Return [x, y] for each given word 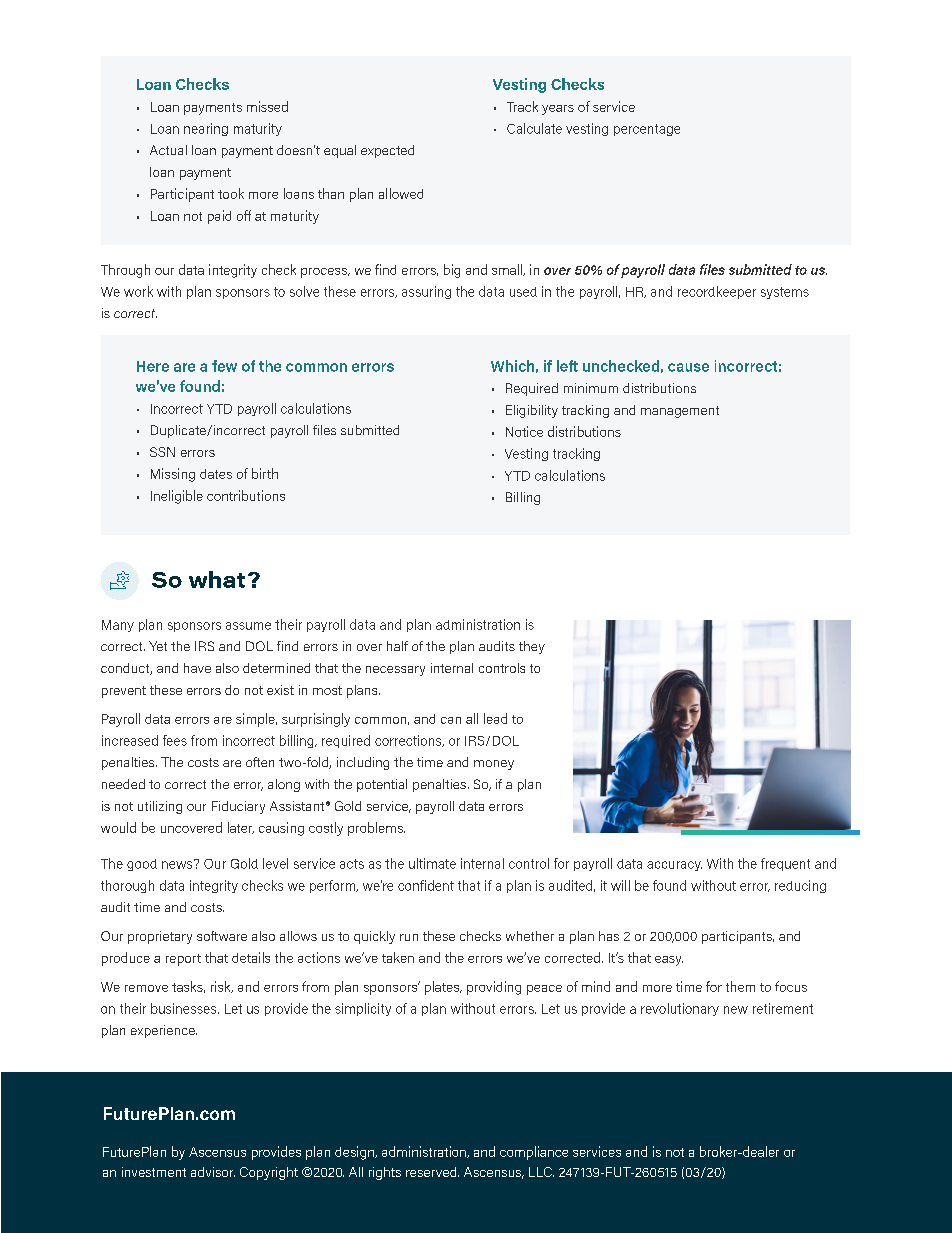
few [224, 366]
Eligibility [532, 411]
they [532, 647]
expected [387, 151]
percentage [647, 130]
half [397, 646]
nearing [206, 129]
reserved [432, 1172]
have [197, 668]
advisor [213, 1172]
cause [688, 367]
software [222, 936]
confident [426, 885]
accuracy [674, 866]
